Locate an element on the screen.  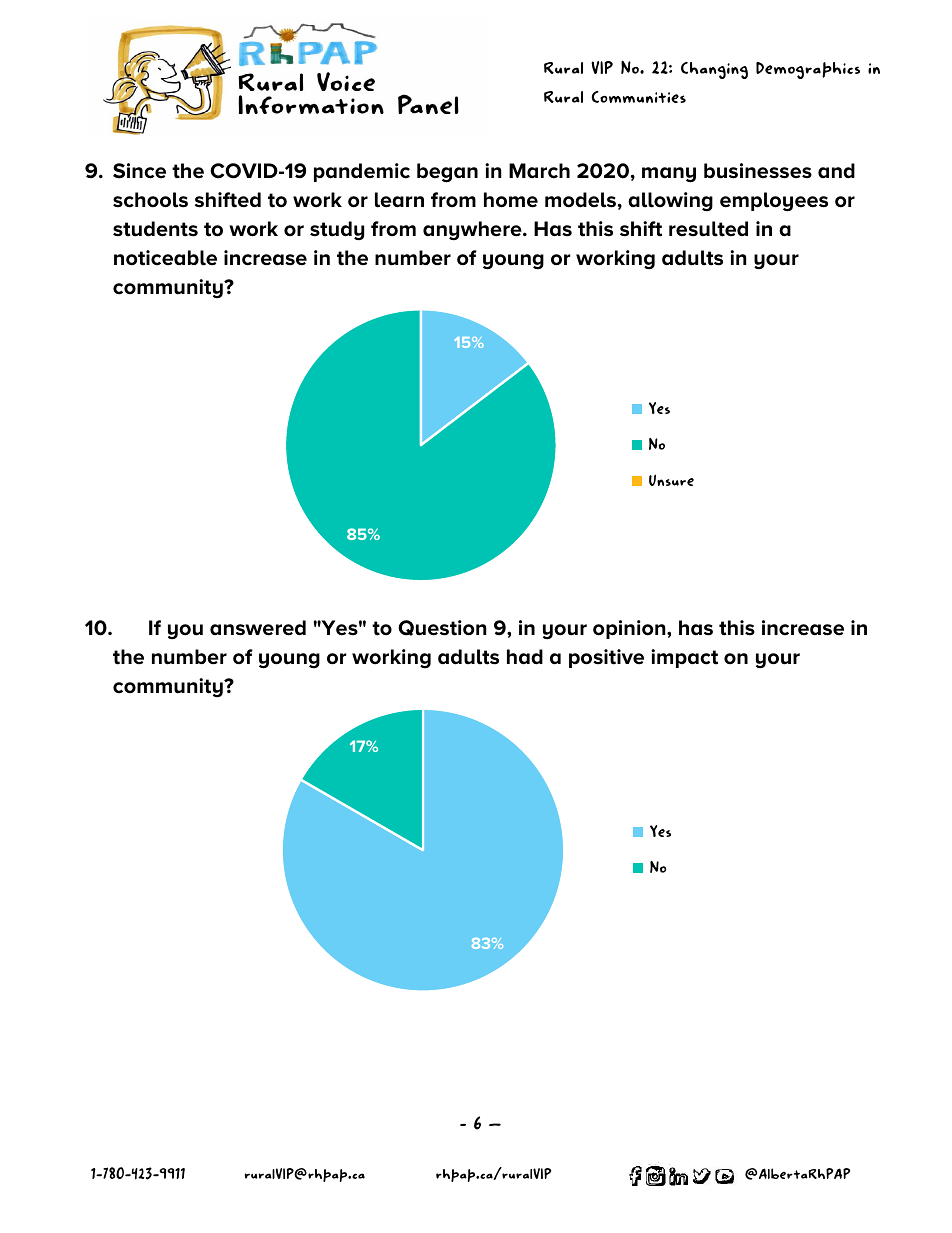
Question is located at coordinates (442, 628).
